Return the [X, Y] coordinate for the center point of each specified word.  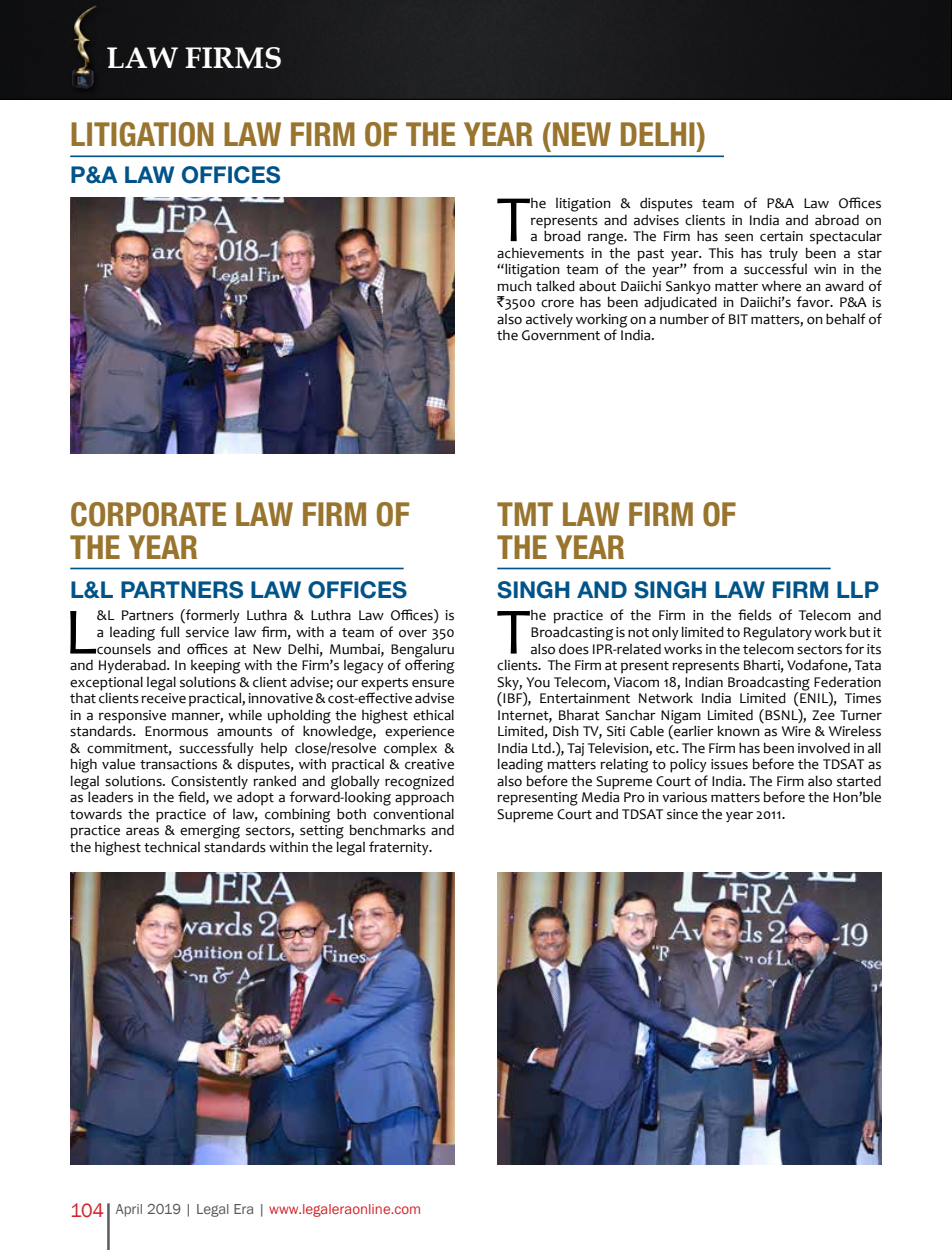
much [514, 286]
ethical [433, 715]
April [129, 1210]
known [739, 731]
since [682, 814]
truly [783, 254]
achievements [540, 253]
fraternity [400, 848]
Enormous [176, 731]
